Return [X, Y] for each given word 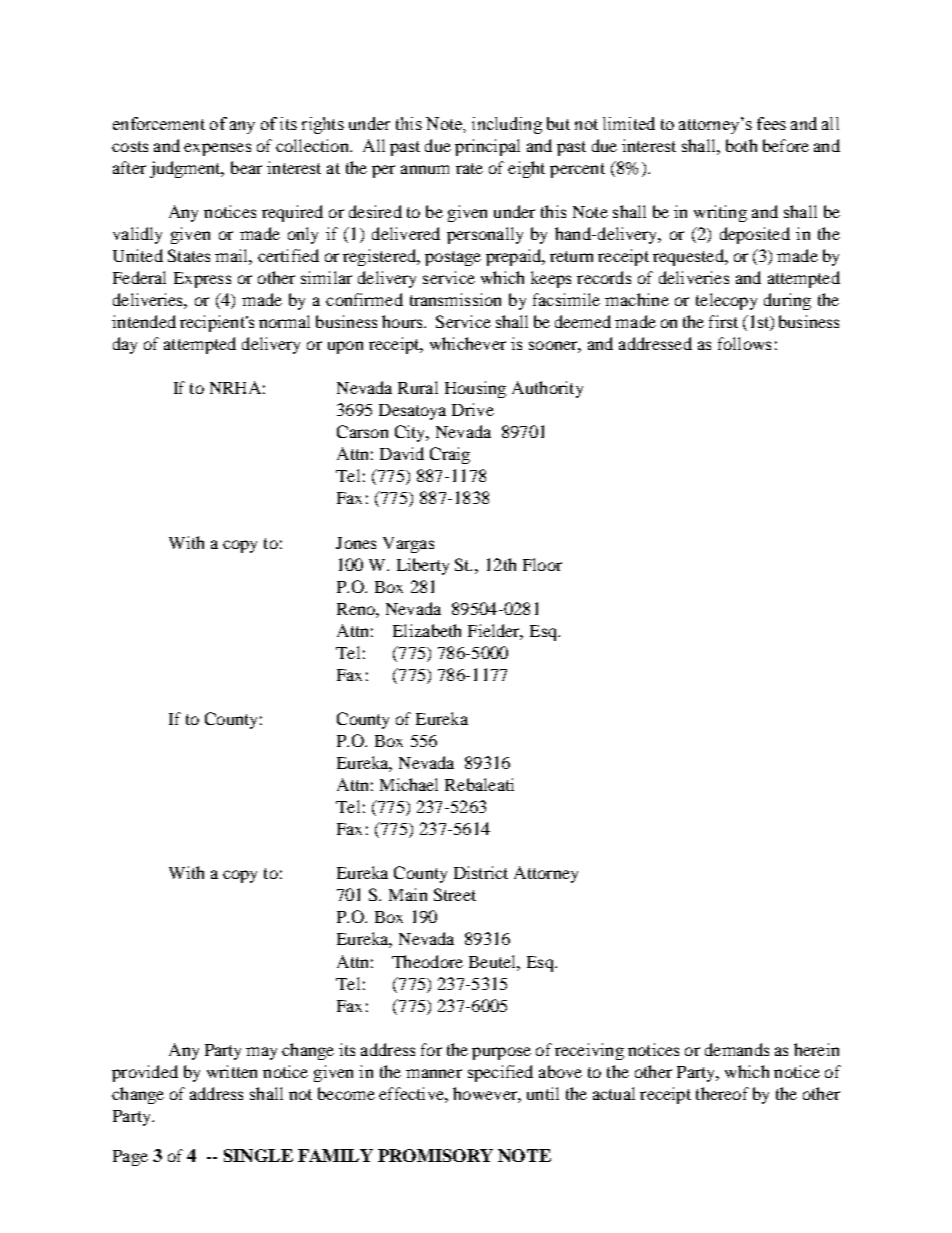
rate [469, 168]
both [741, 145]
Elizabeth [427, 630]
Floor [542, 564]
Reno [357, 609]
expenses [217, 149]
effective [412, 1093]
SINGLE [258, 1155]
